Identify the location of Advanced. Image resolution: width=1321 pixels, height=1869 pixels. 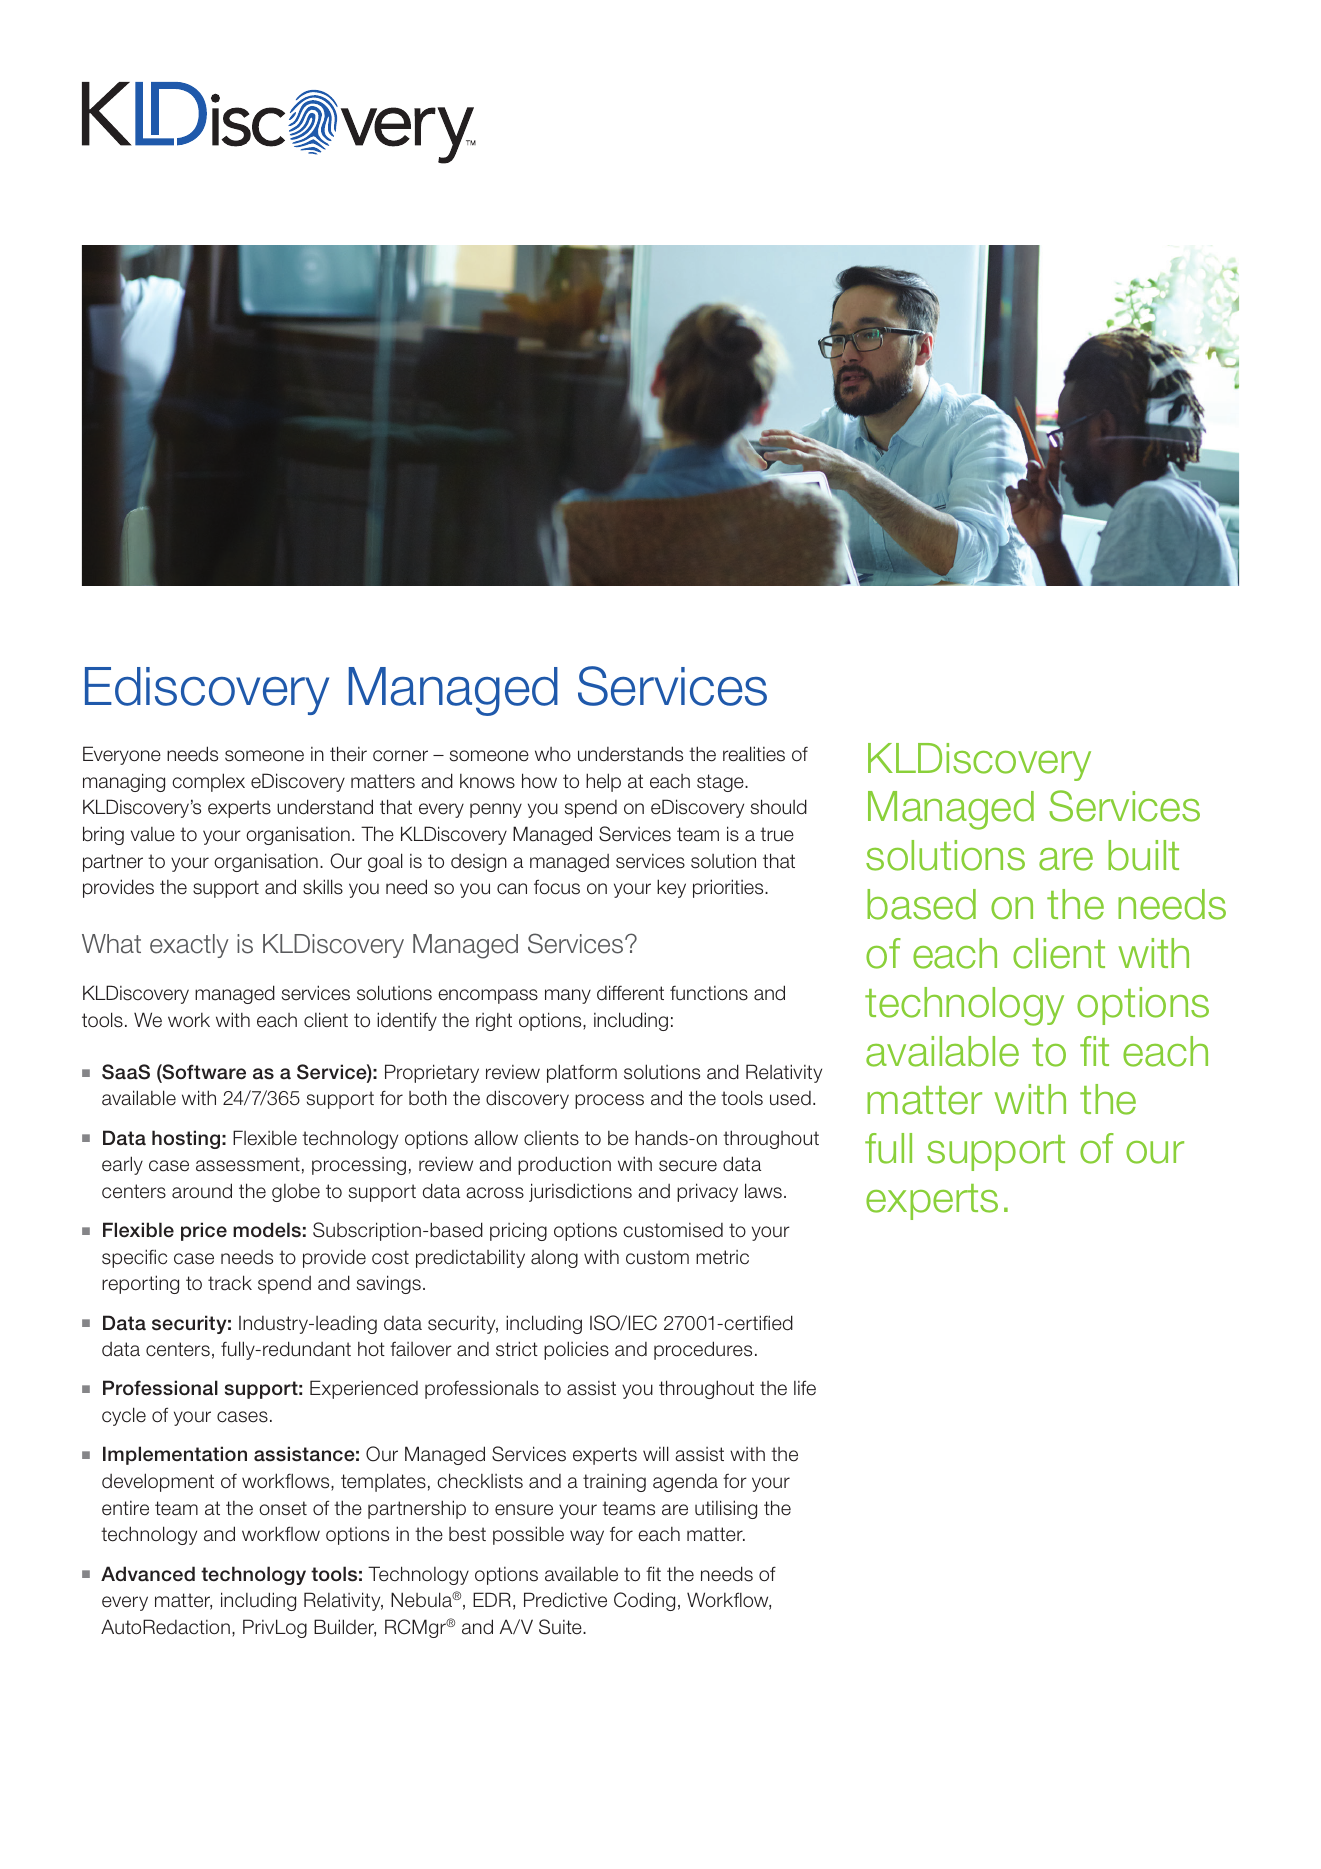
(148, 1574).
